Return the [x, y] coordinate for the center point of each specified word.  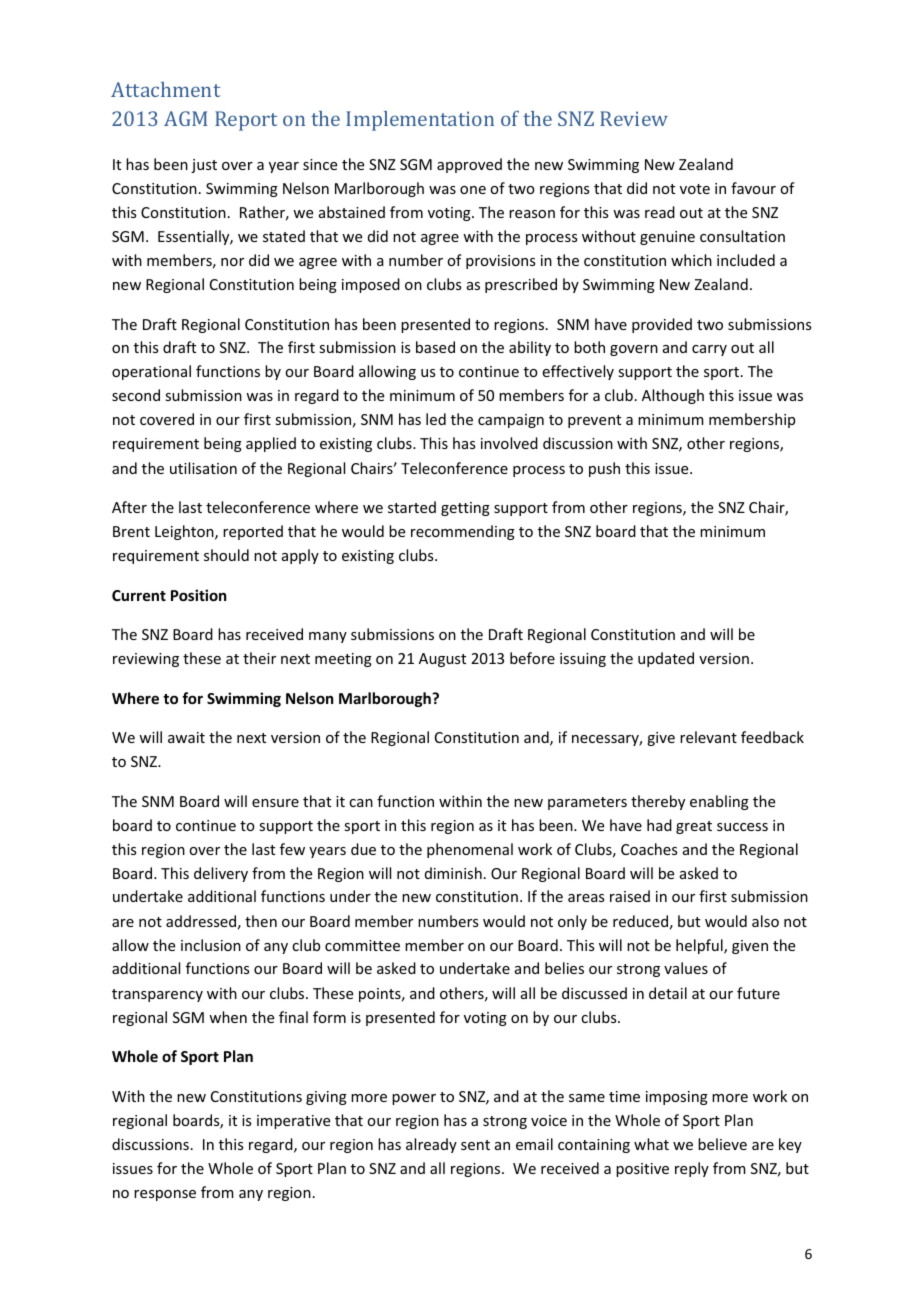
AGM [185, 118]
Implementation [420, 121]
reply [692, 1169]
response [165, 1195]
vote [695, 189]
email [534, 1144]
